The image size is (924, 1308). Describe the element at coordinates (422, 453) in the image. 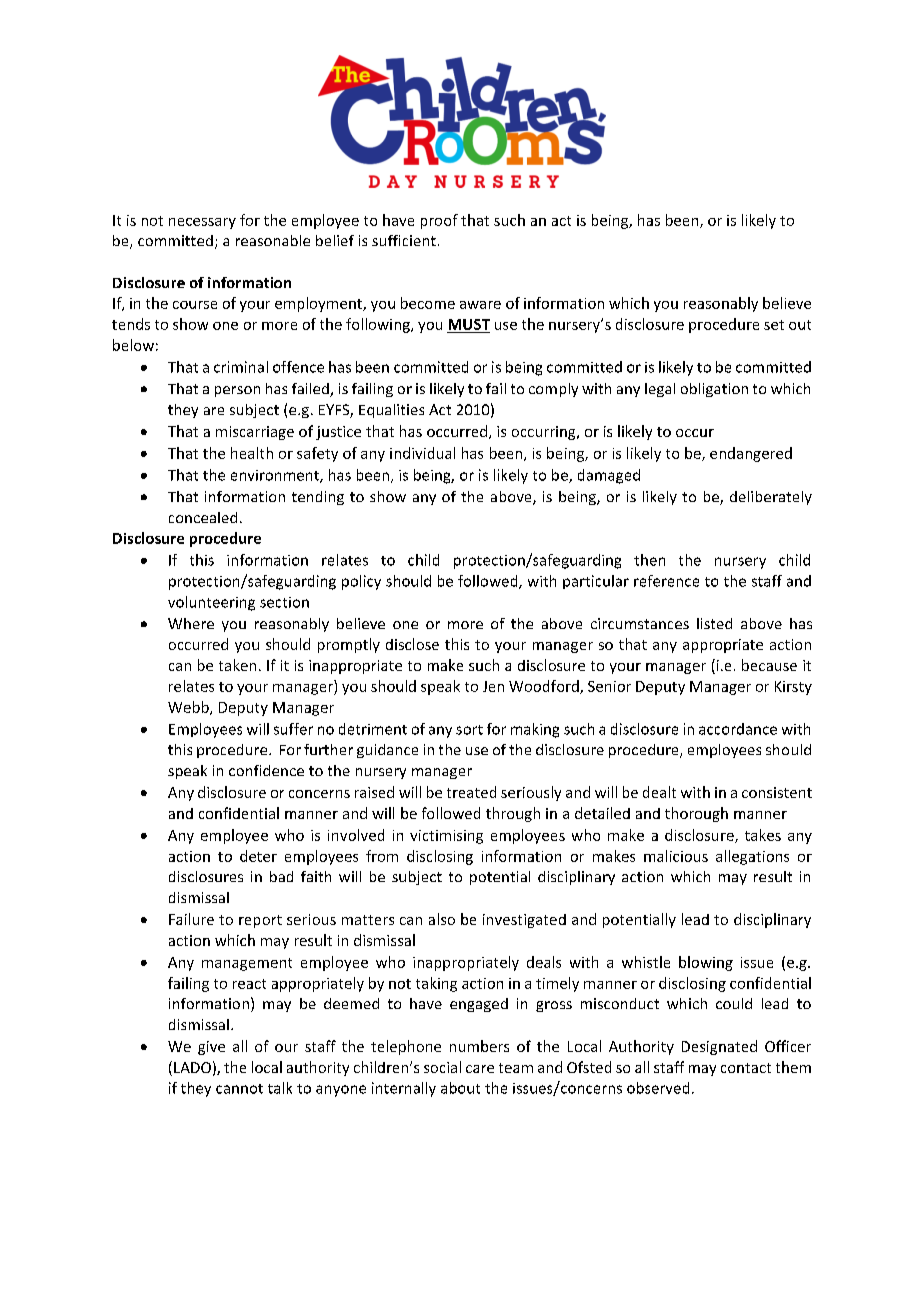

I see `individual` at that location.
